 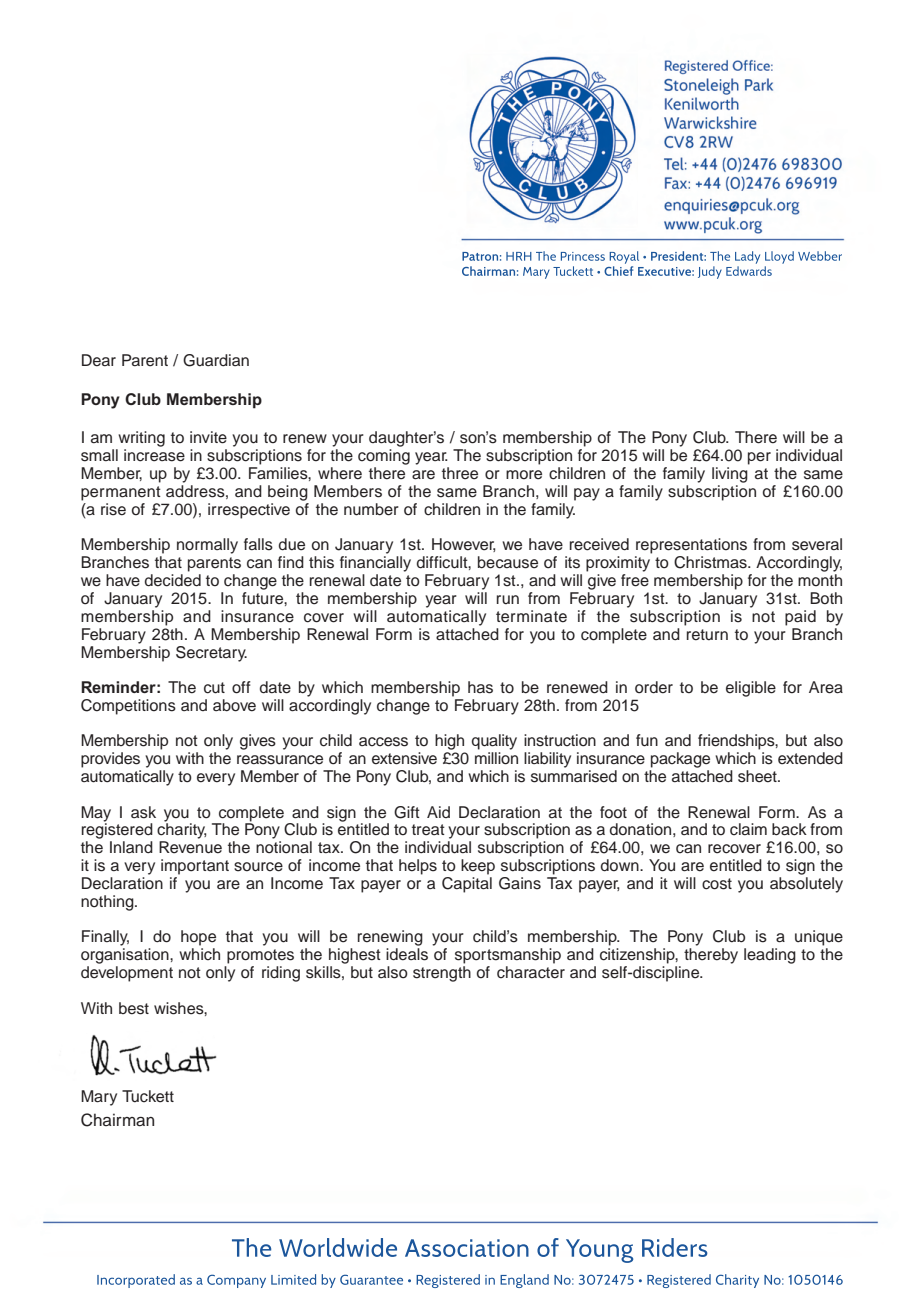 What do you see at coordinates (508, 600) in the document?
I see `run` at bounding box center [508, 600].
